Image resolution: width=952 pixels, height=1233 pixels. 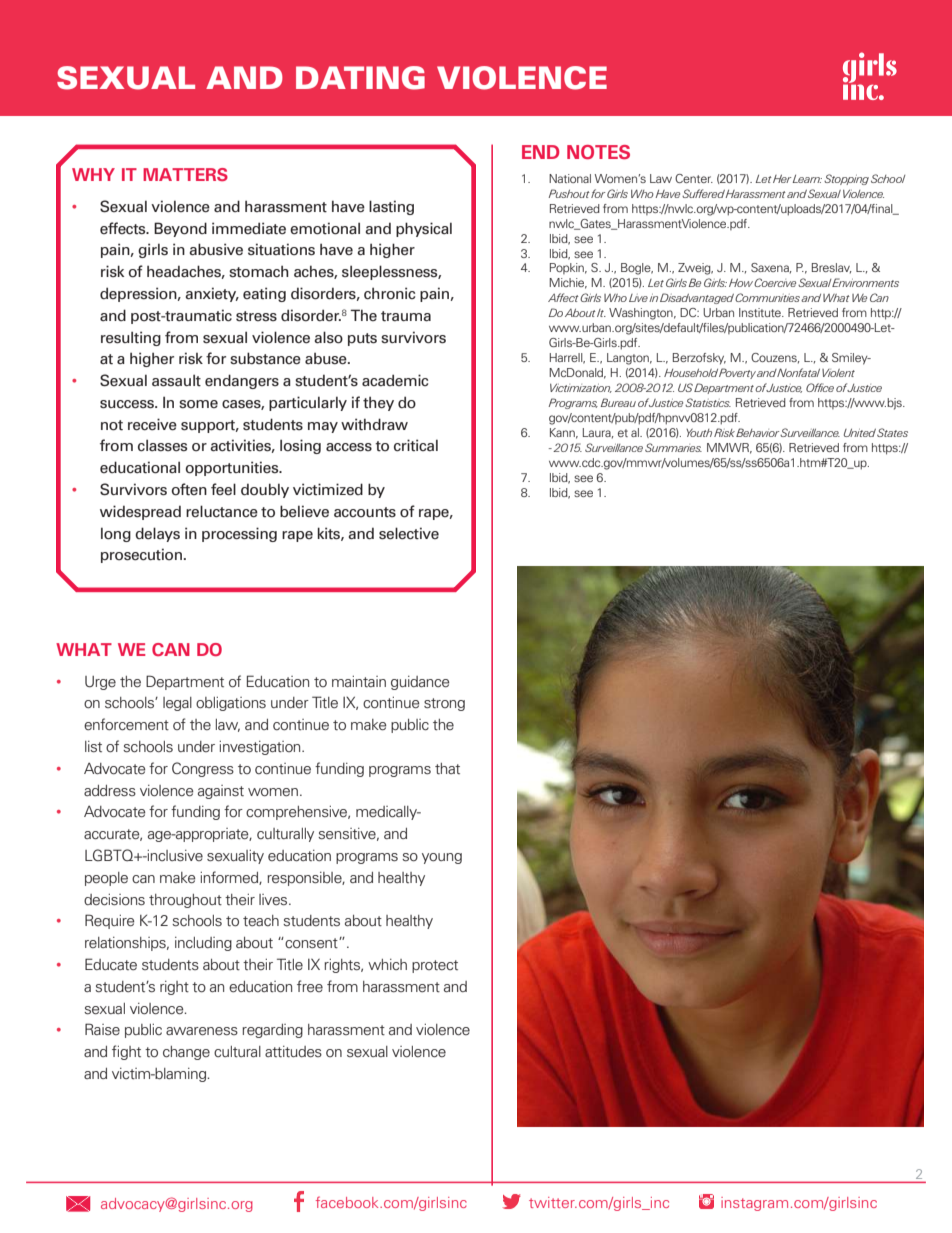 I want to click on awareness, so click(x=202, y=1031).
